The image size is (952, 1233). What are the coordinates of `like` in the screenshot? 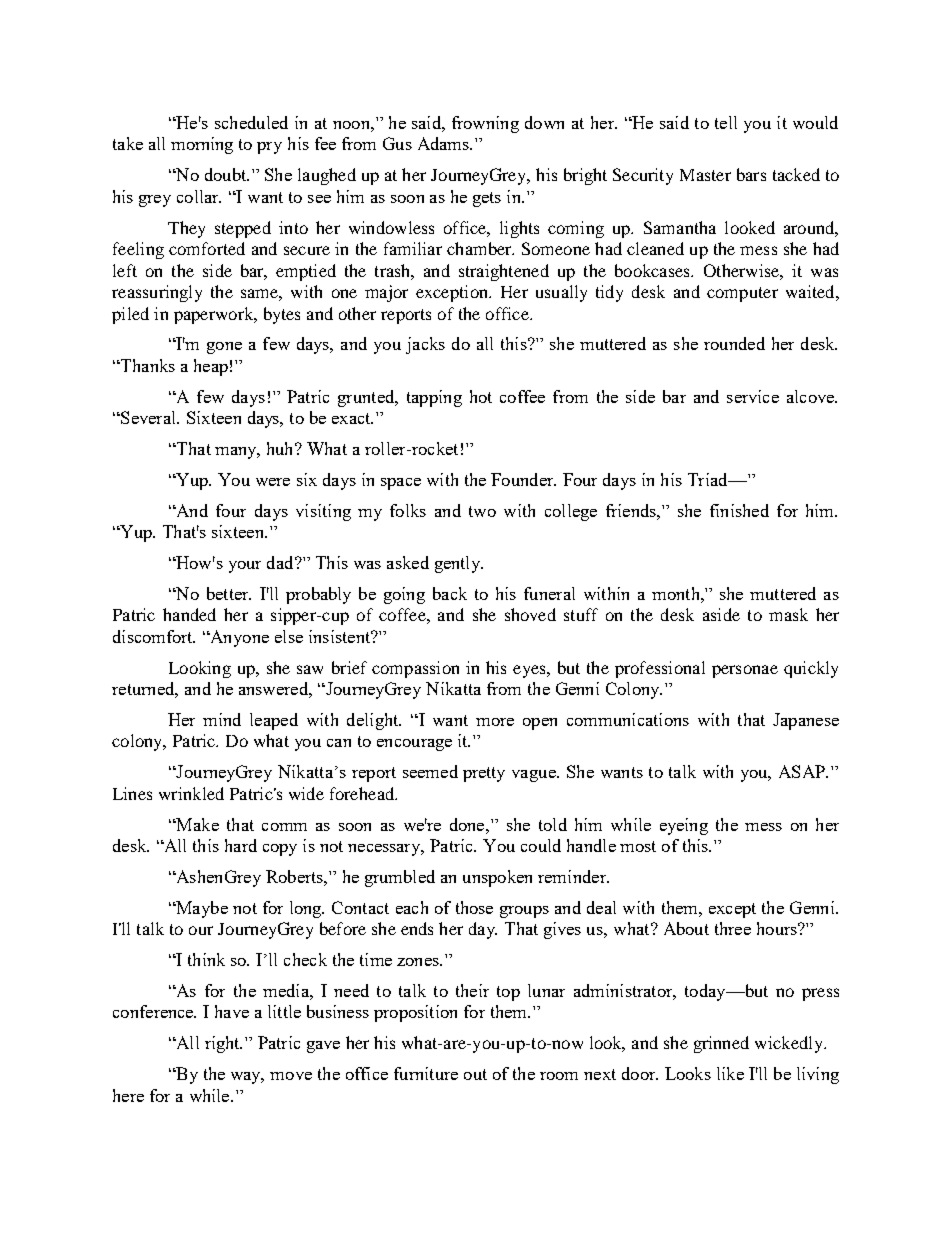 It's located at (730, 1073).
